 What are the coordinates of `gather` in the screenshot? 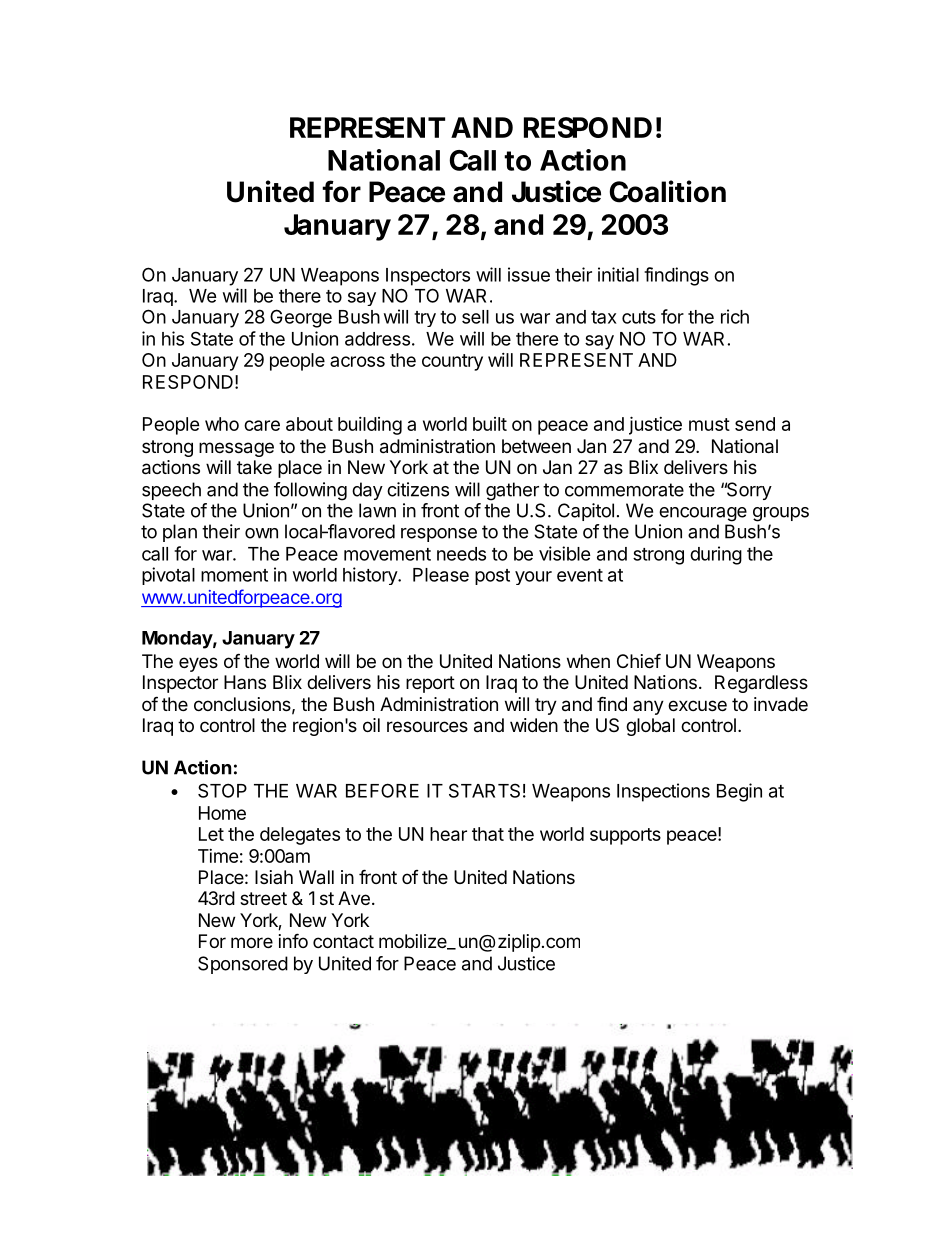 It's located at (512, 491).
